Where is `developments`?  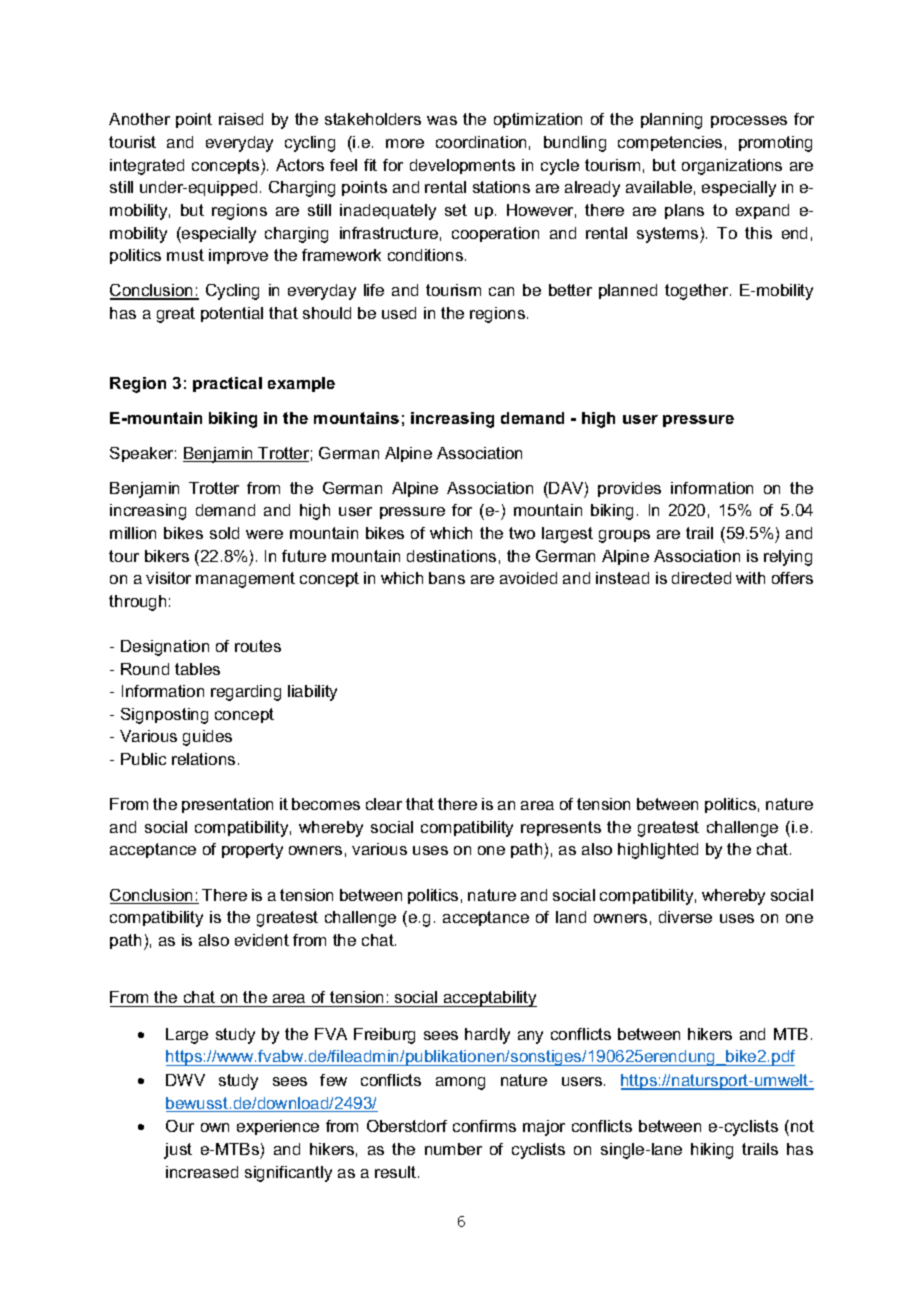 developments is located at coordinates (462, 166).
